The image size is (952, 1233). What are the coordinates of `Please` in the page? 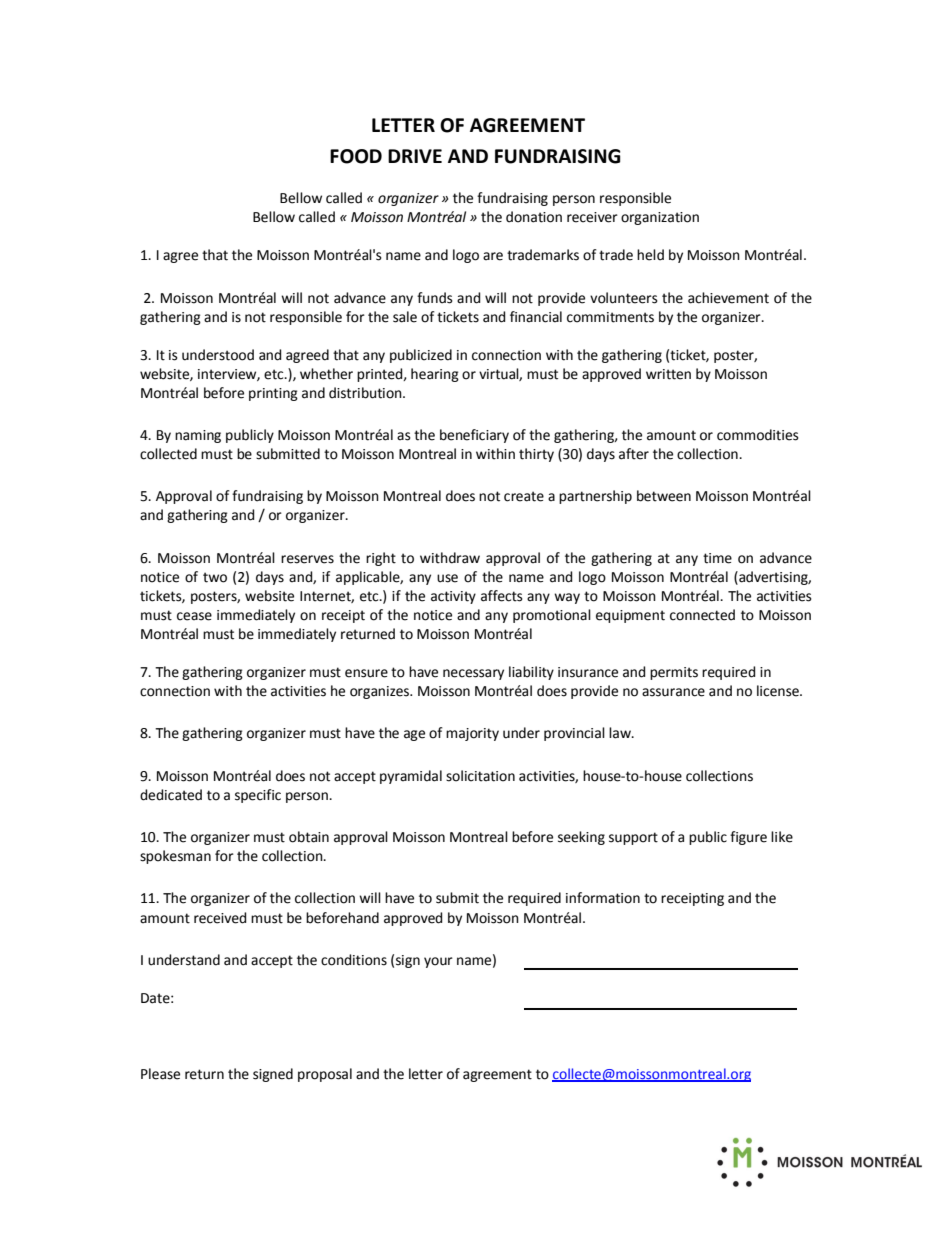 It's located at (160, 1074).
